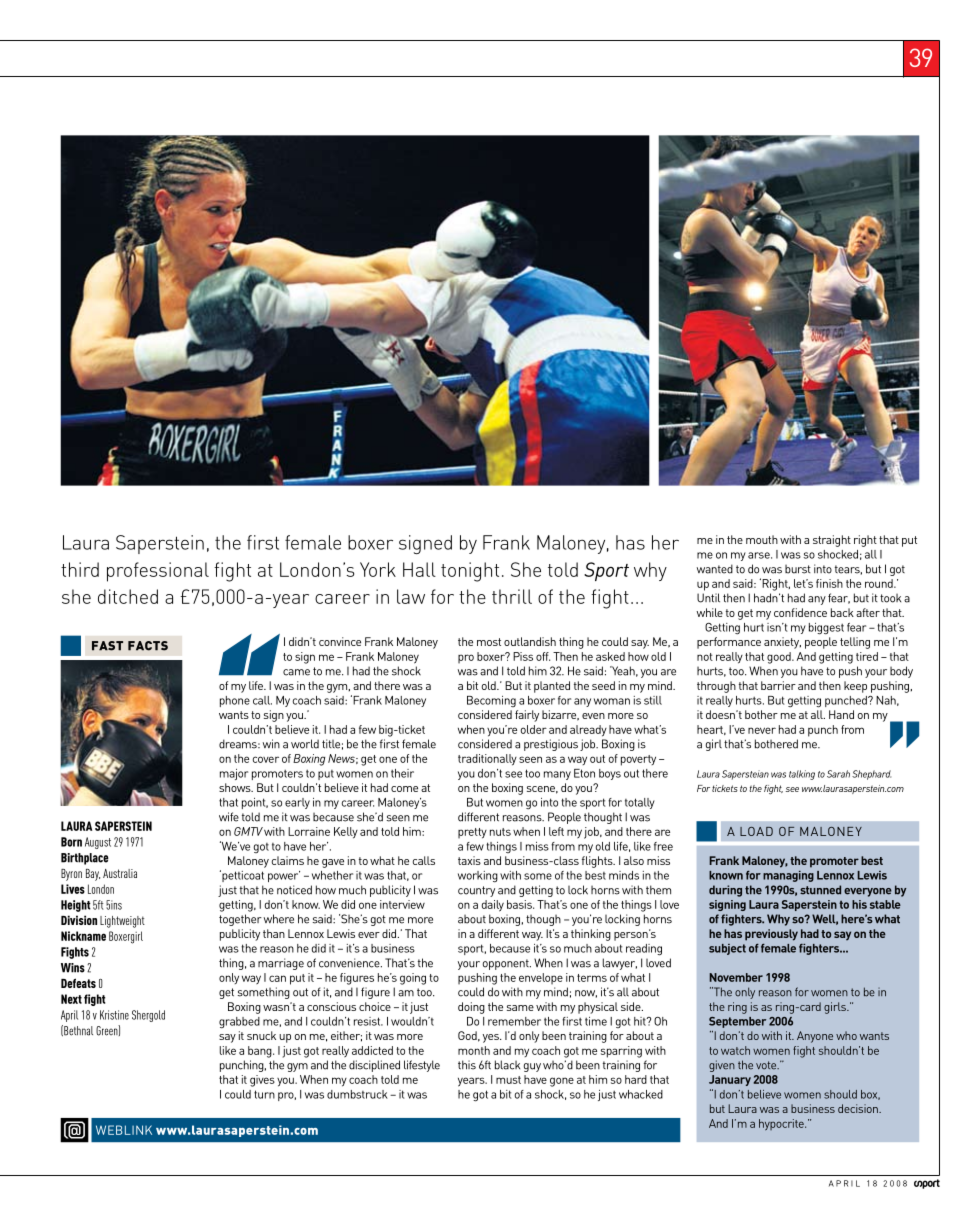 The width and height of the page is (980, 1216). What do you see at coordinates (508, 1080) in the page?
I see `must` at bounding box center [508, 1080].
